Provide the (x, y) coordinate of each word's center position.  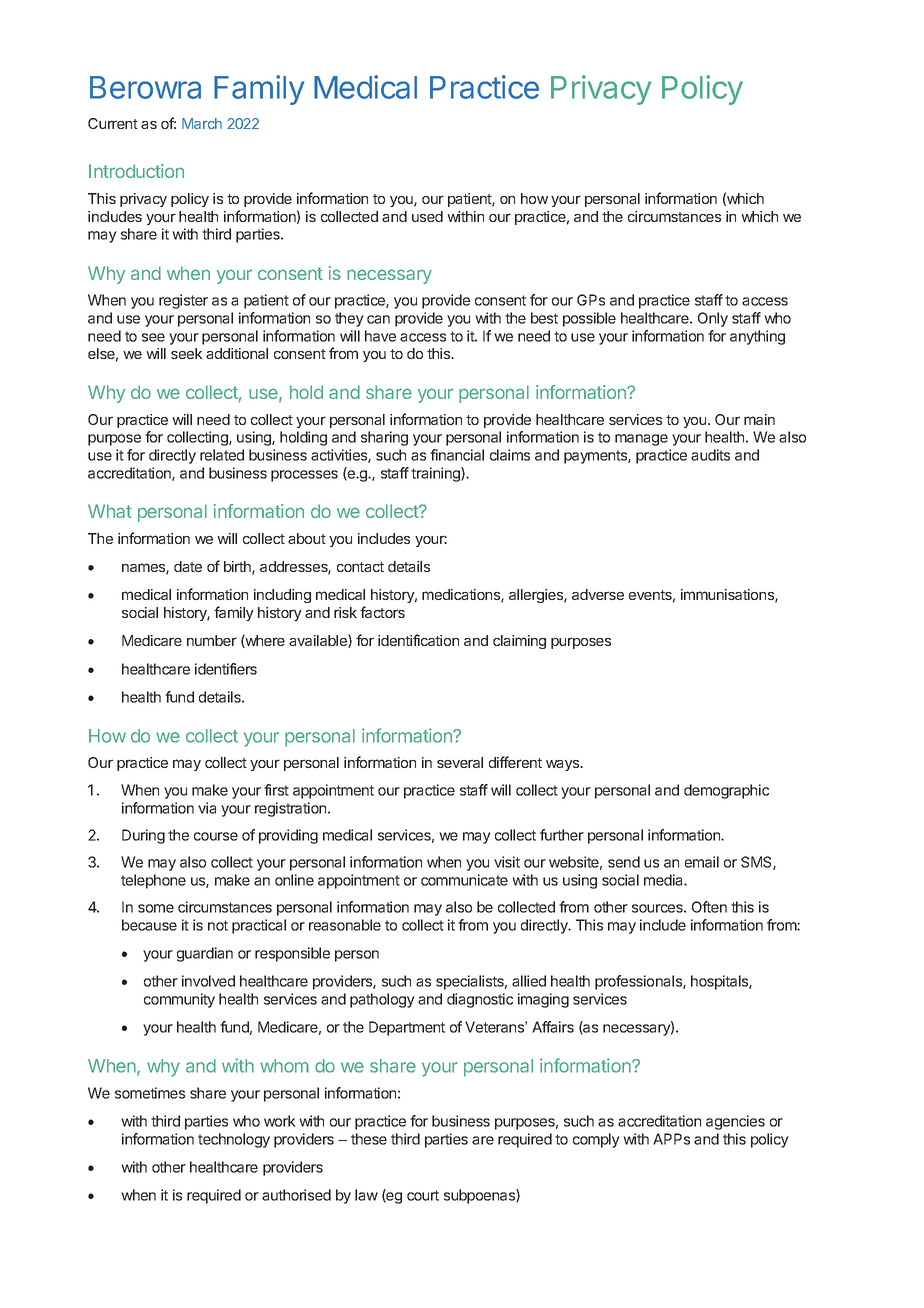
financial (457, 455)
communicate (464, 880)
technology (234, 1140)
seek (187, 353)
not (218, 925)
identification (418, 640)
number (212, 640)
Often (709, 907)
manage (641, 440)
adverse (598, 594)
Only (713, 319)
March (202, 123)
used (427, 216)
